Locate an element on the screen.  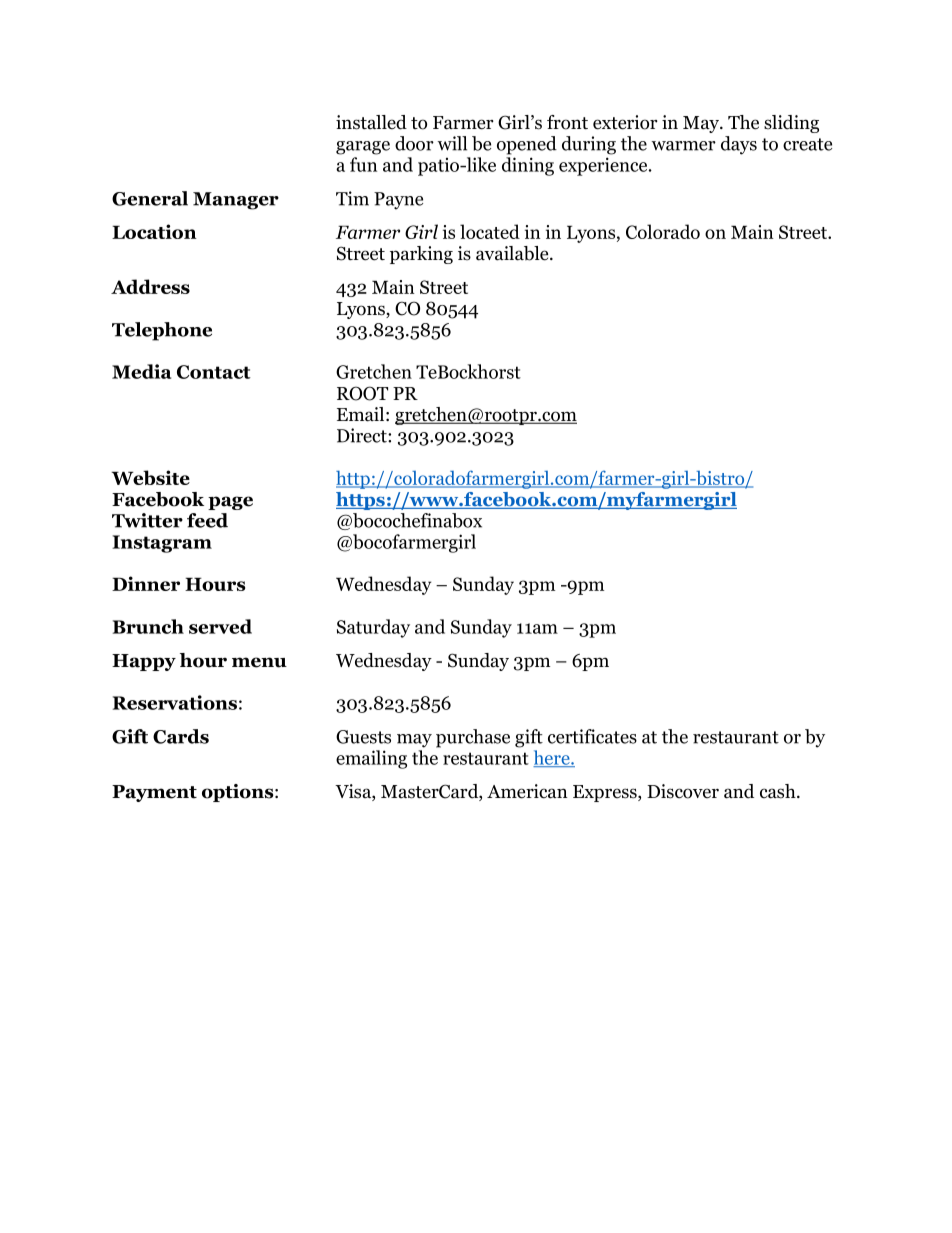
Website is located at coordinates (150, 477).
